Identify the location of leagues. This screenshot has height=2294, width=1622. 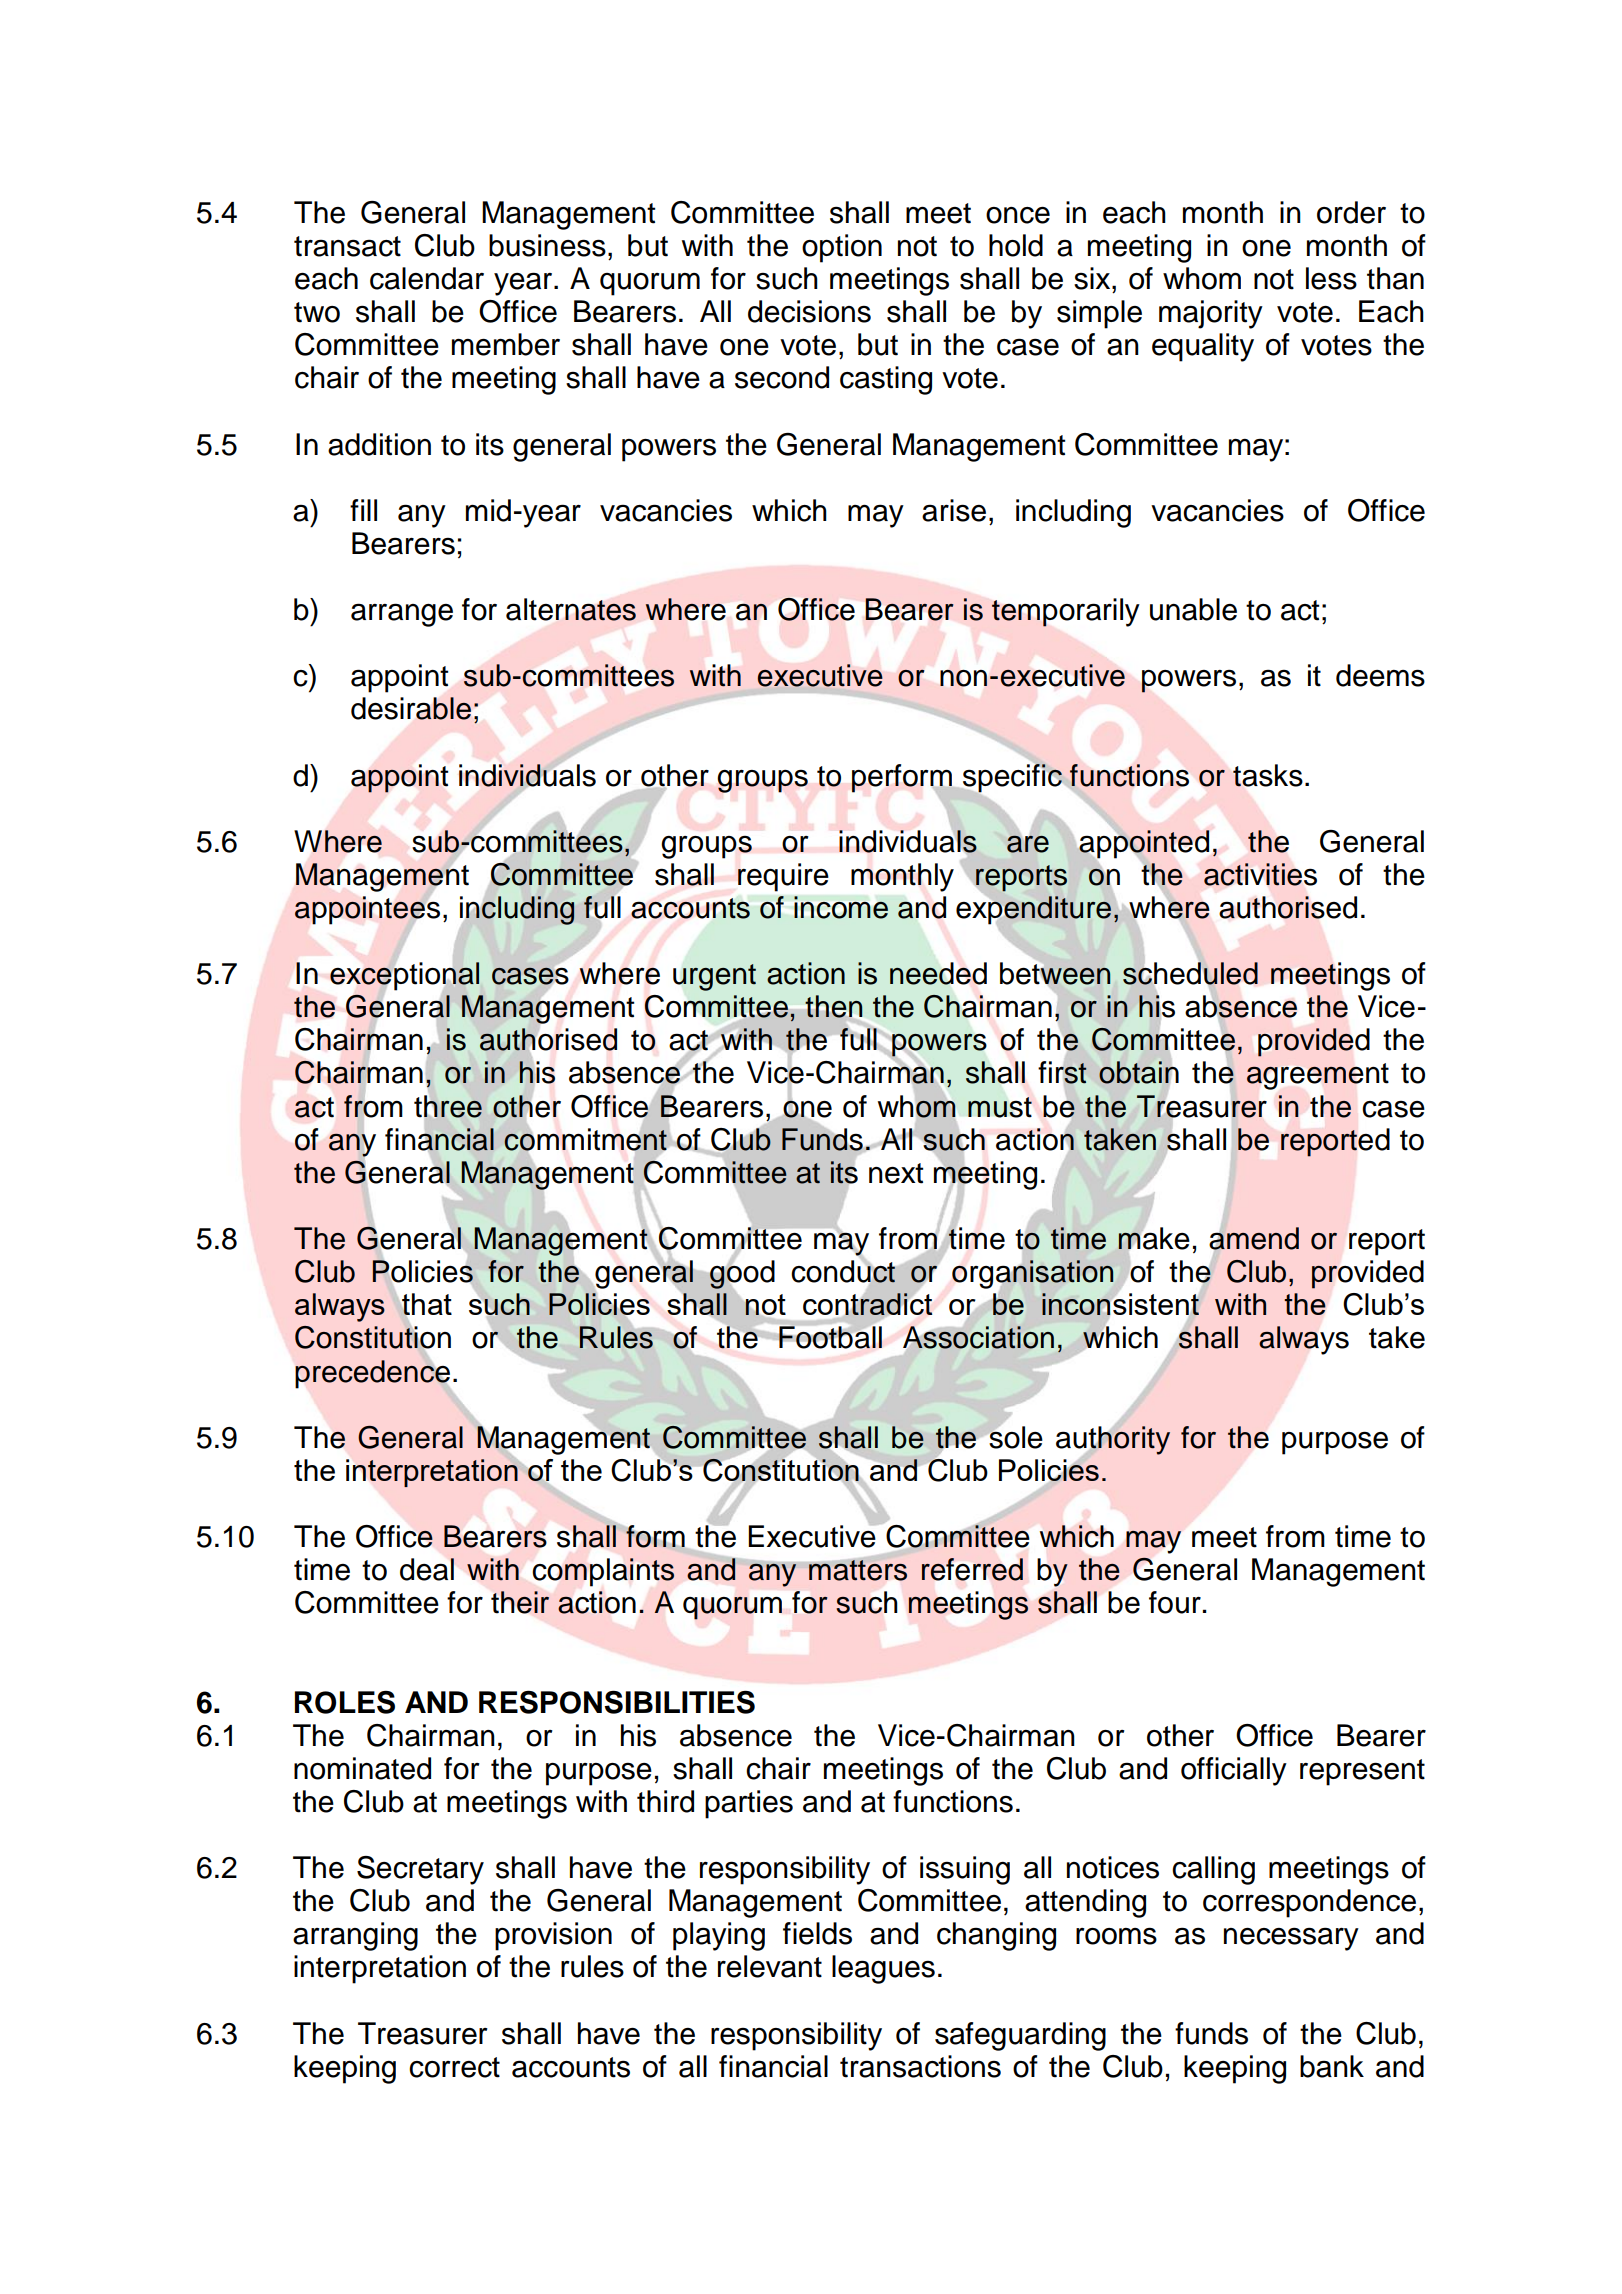
(883, 1969).
